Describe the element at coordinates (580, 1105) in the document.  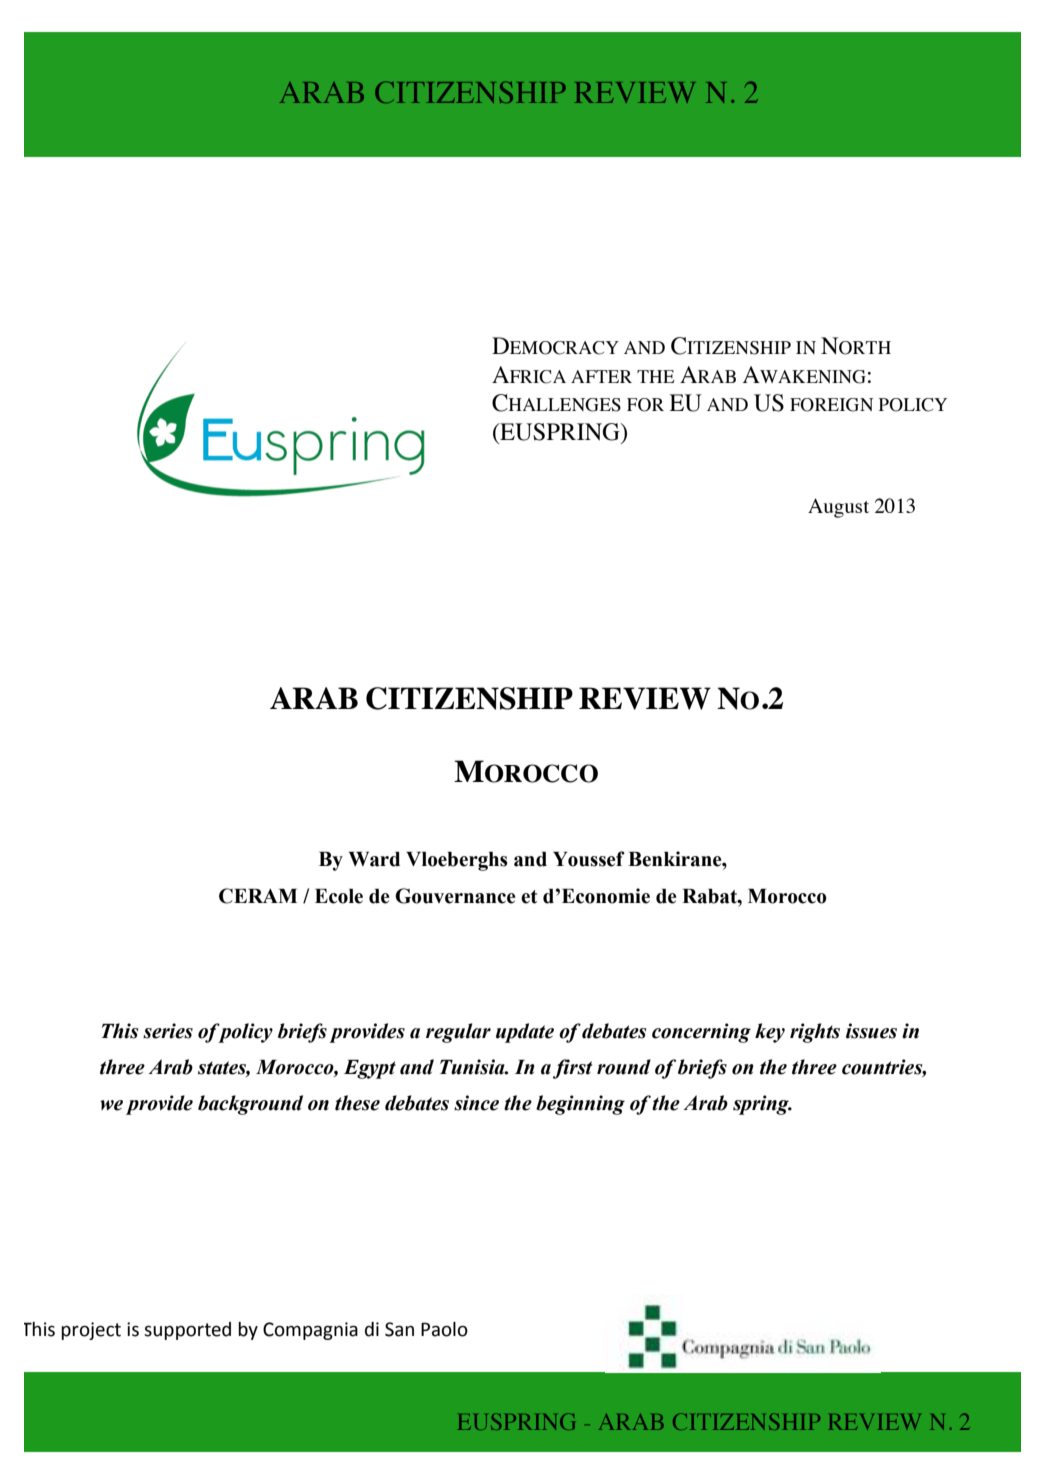
I see `beginning` at that location.
